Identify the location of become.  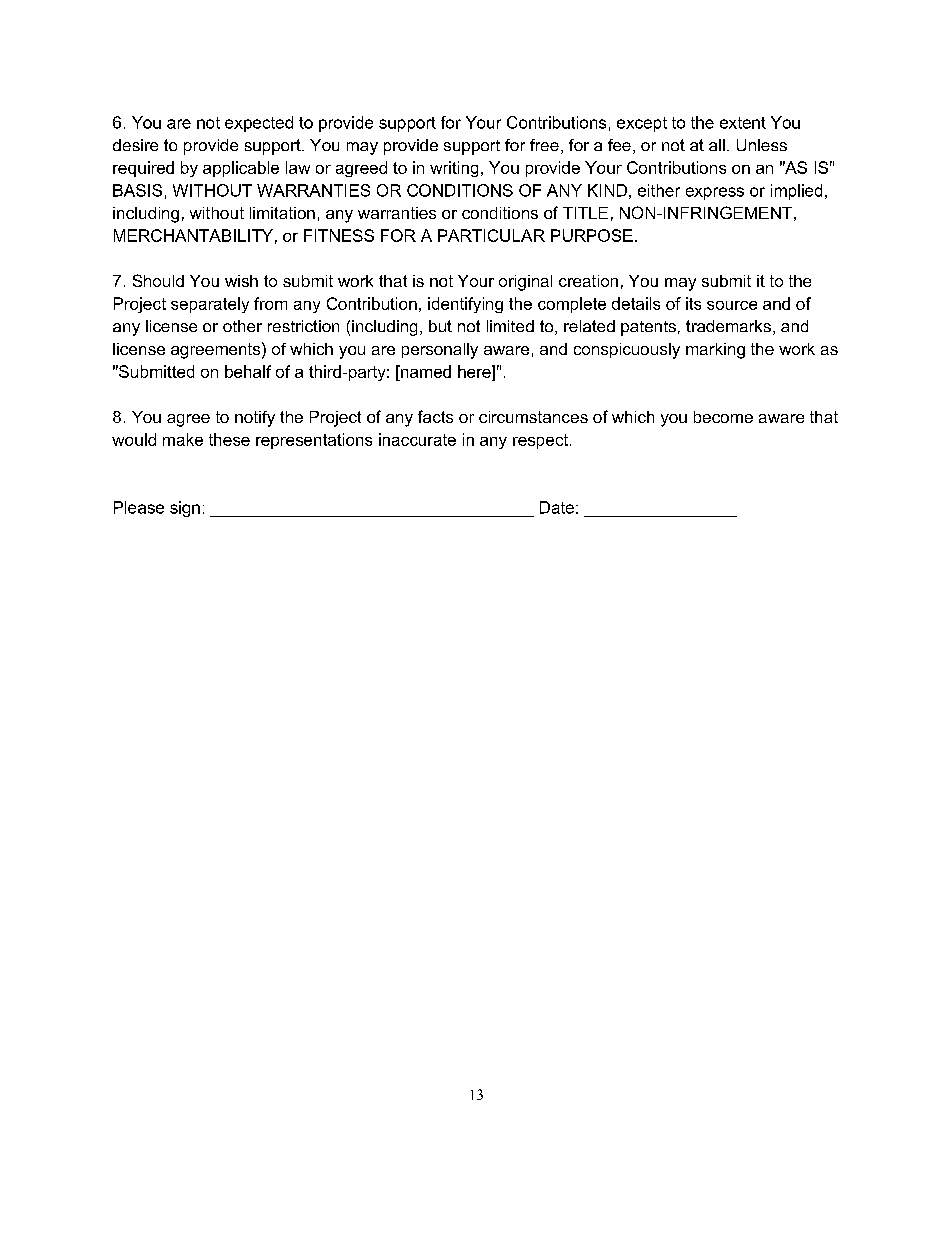
(723, 417).
